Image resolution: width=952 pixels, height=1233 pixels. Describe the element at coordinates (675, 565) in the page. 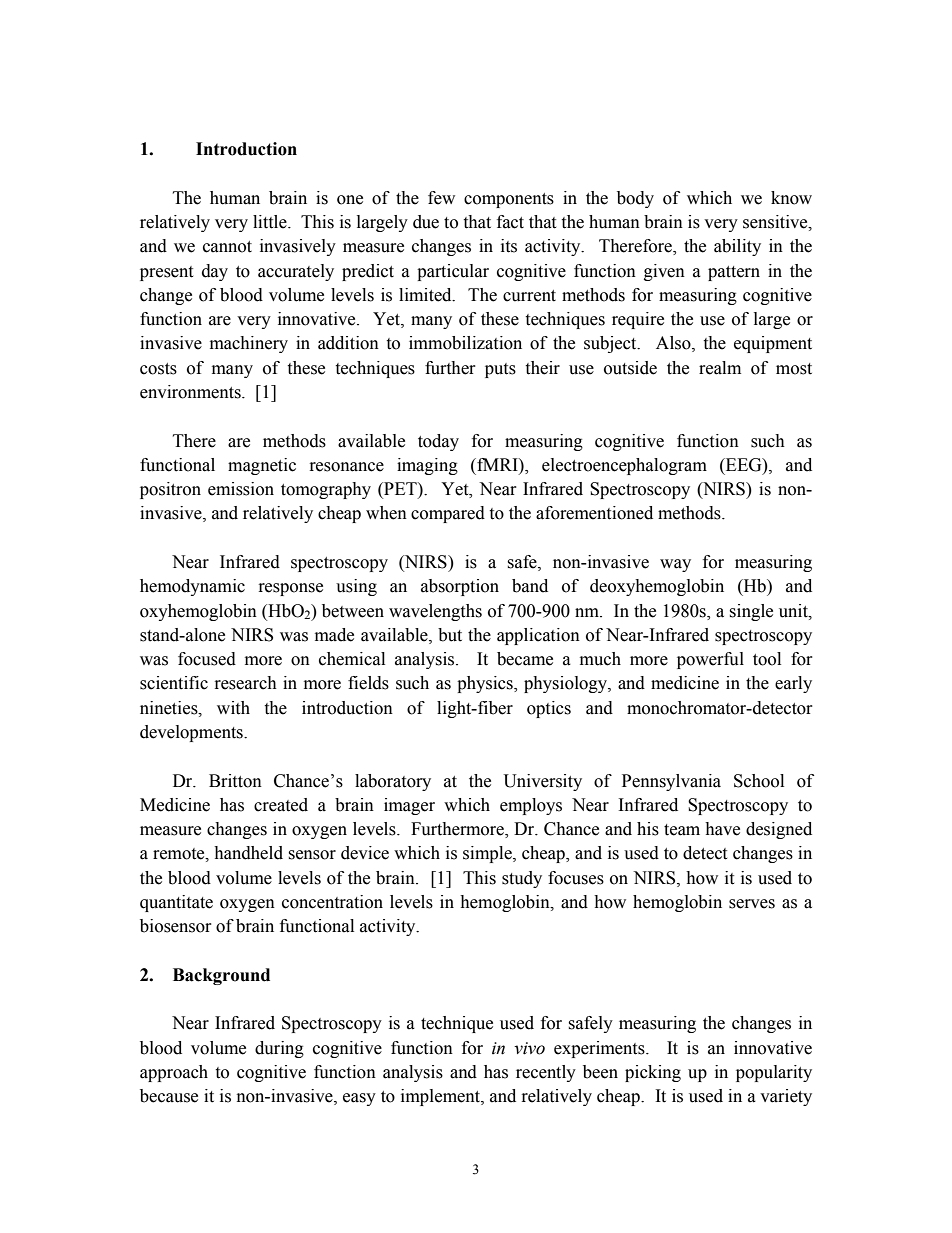

I see `way` at that location.
